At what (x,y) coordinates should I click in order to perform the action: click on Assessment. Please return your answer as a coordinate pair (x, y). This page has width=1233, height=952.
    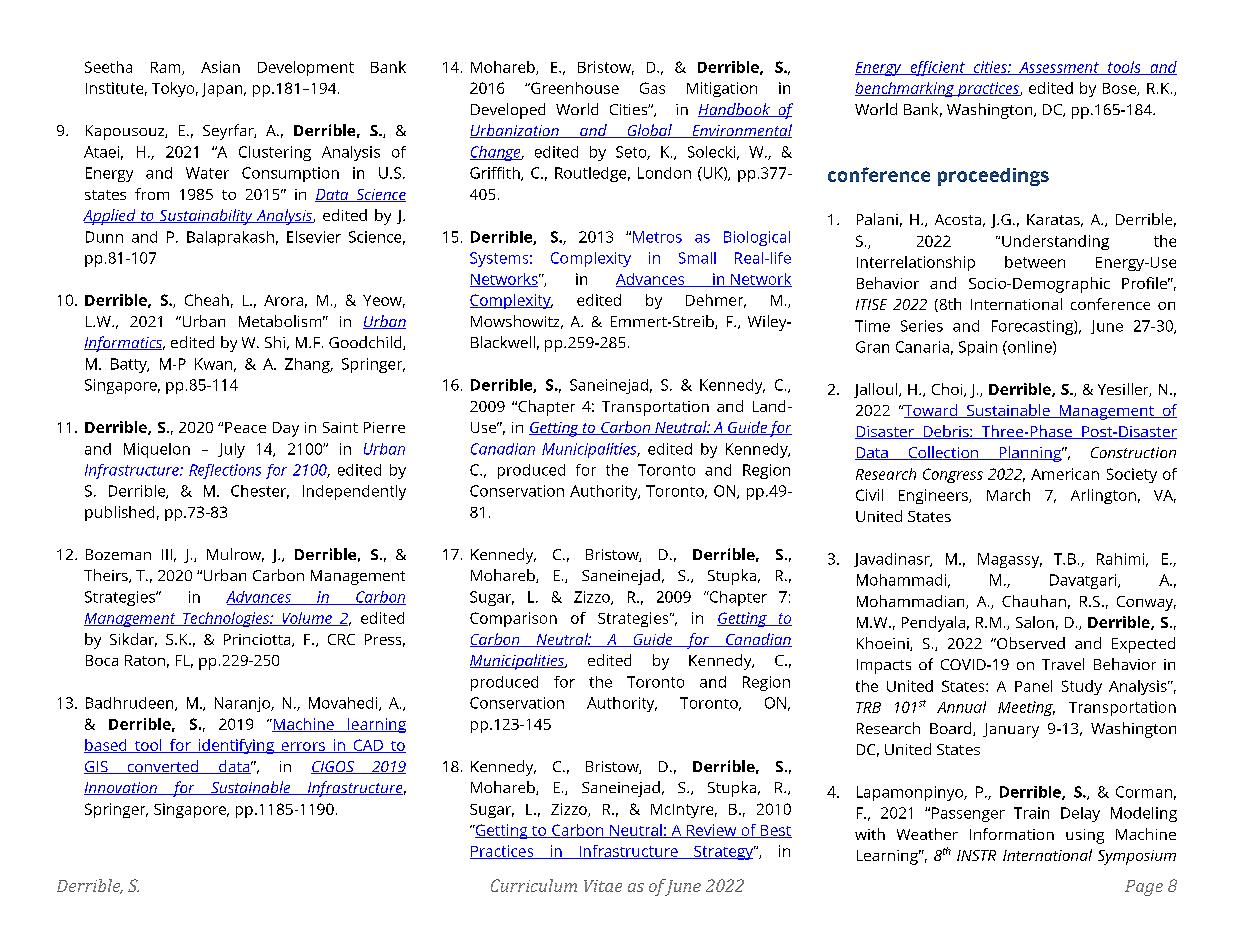
    Looking at the image, I should click on (1059, 68).
